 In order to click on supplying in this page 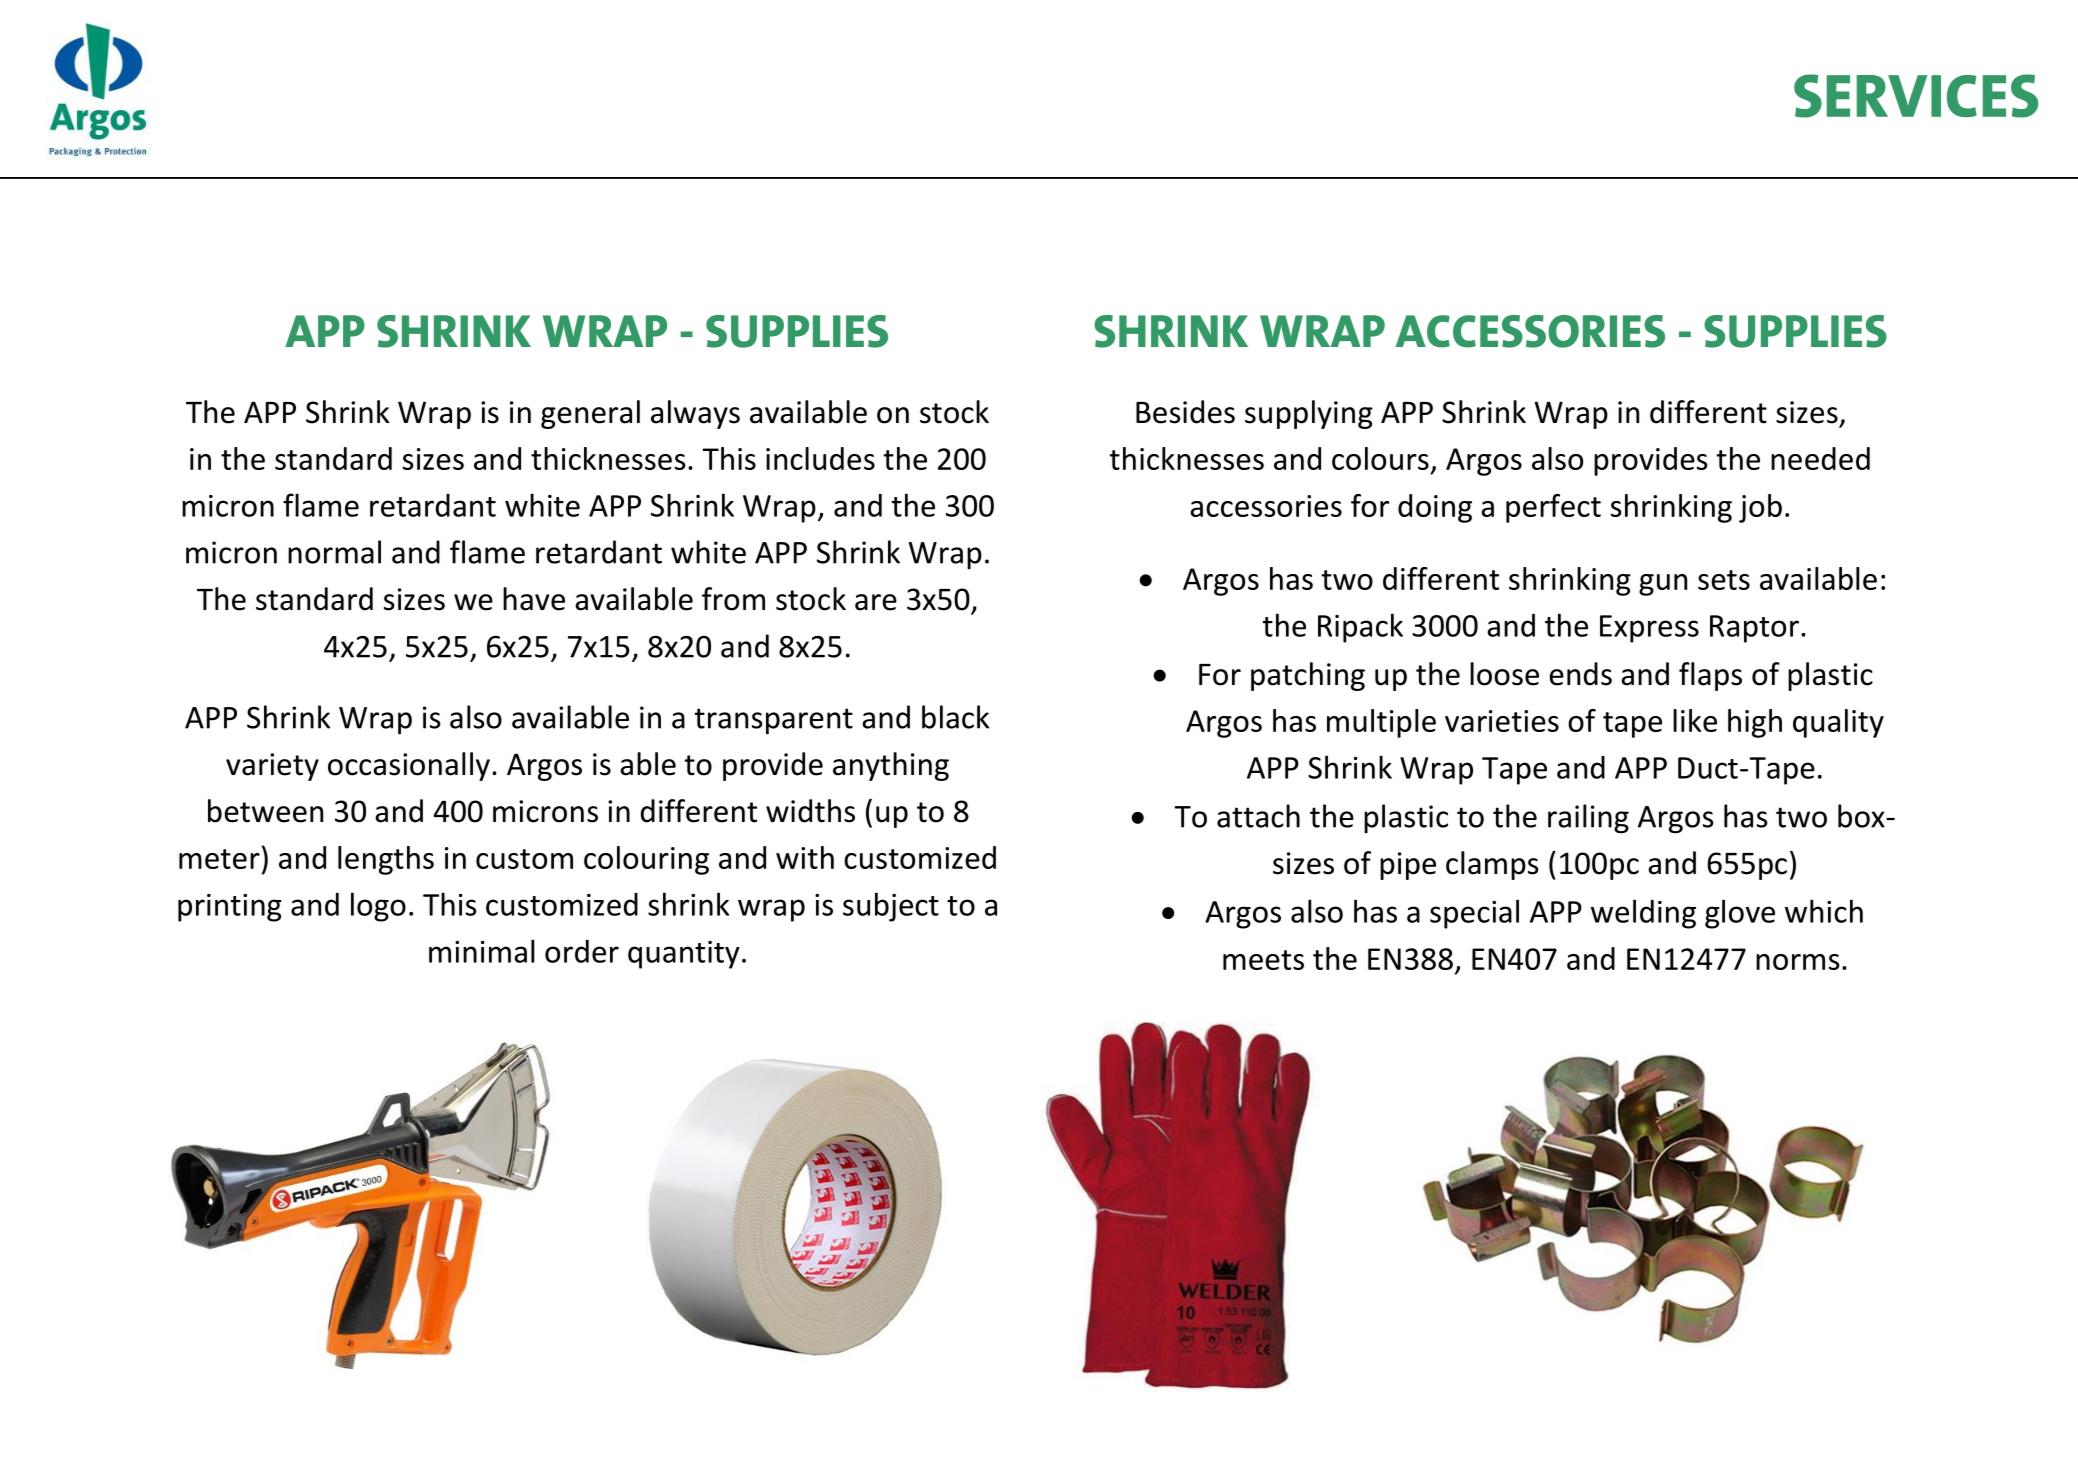, I will do `click(1309, 414)`.
